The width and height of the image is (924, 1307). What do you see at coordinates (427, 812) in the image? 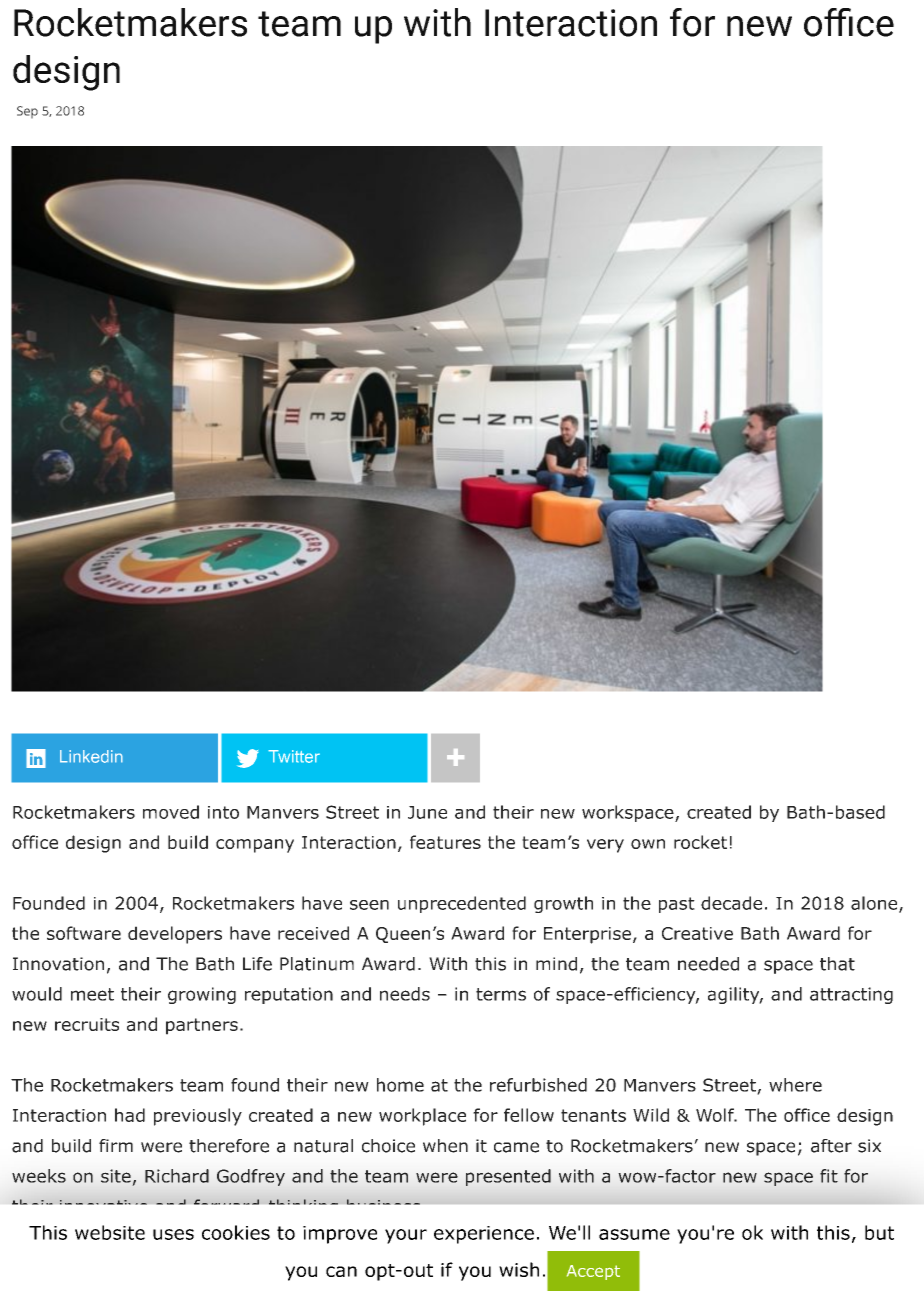
I see `June` at bounding box center [427, 812].
